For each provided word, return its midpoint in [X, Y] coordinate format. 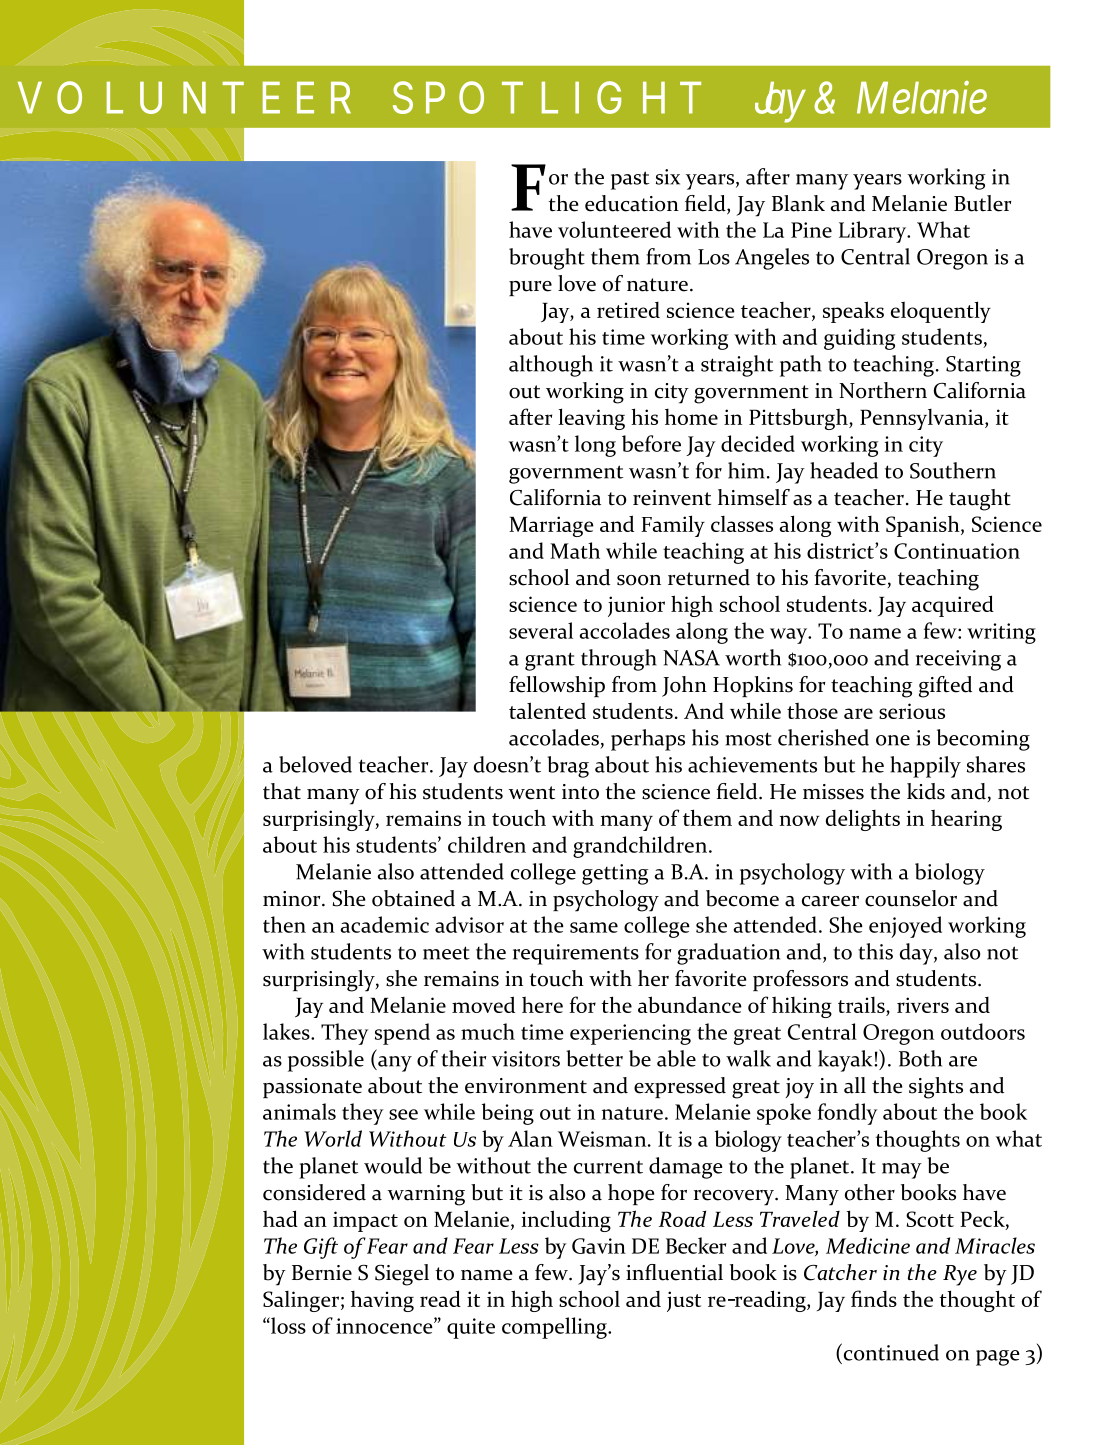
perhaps [648, 740]
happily [925, 767]
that [282, 791]
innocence [385, 1326]
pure [530, 288]
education [632, 203]
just [684, 1301]
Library [874, 232]
